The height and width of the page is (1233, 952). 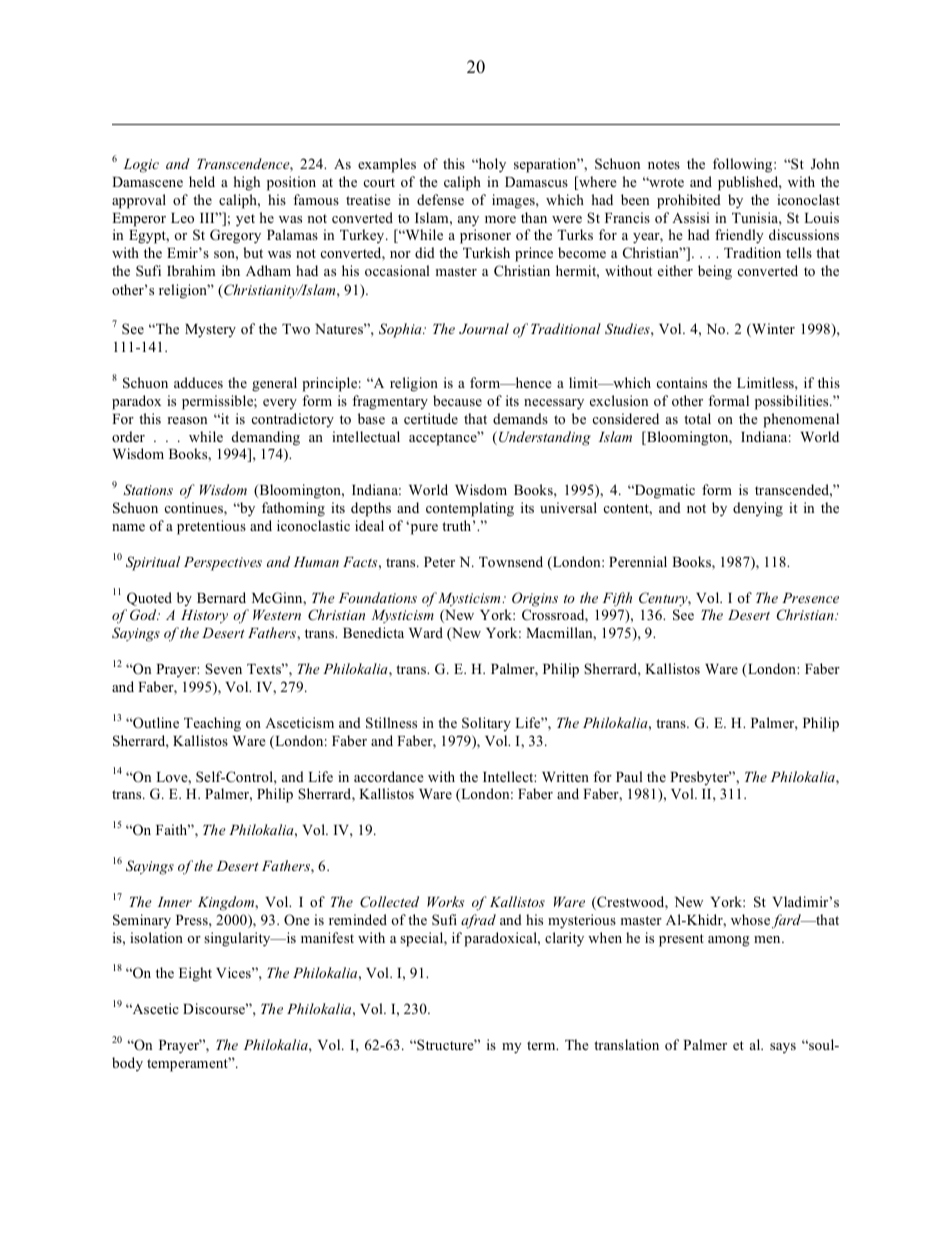 I want to click on Paul, so click(x=629, y=776).
